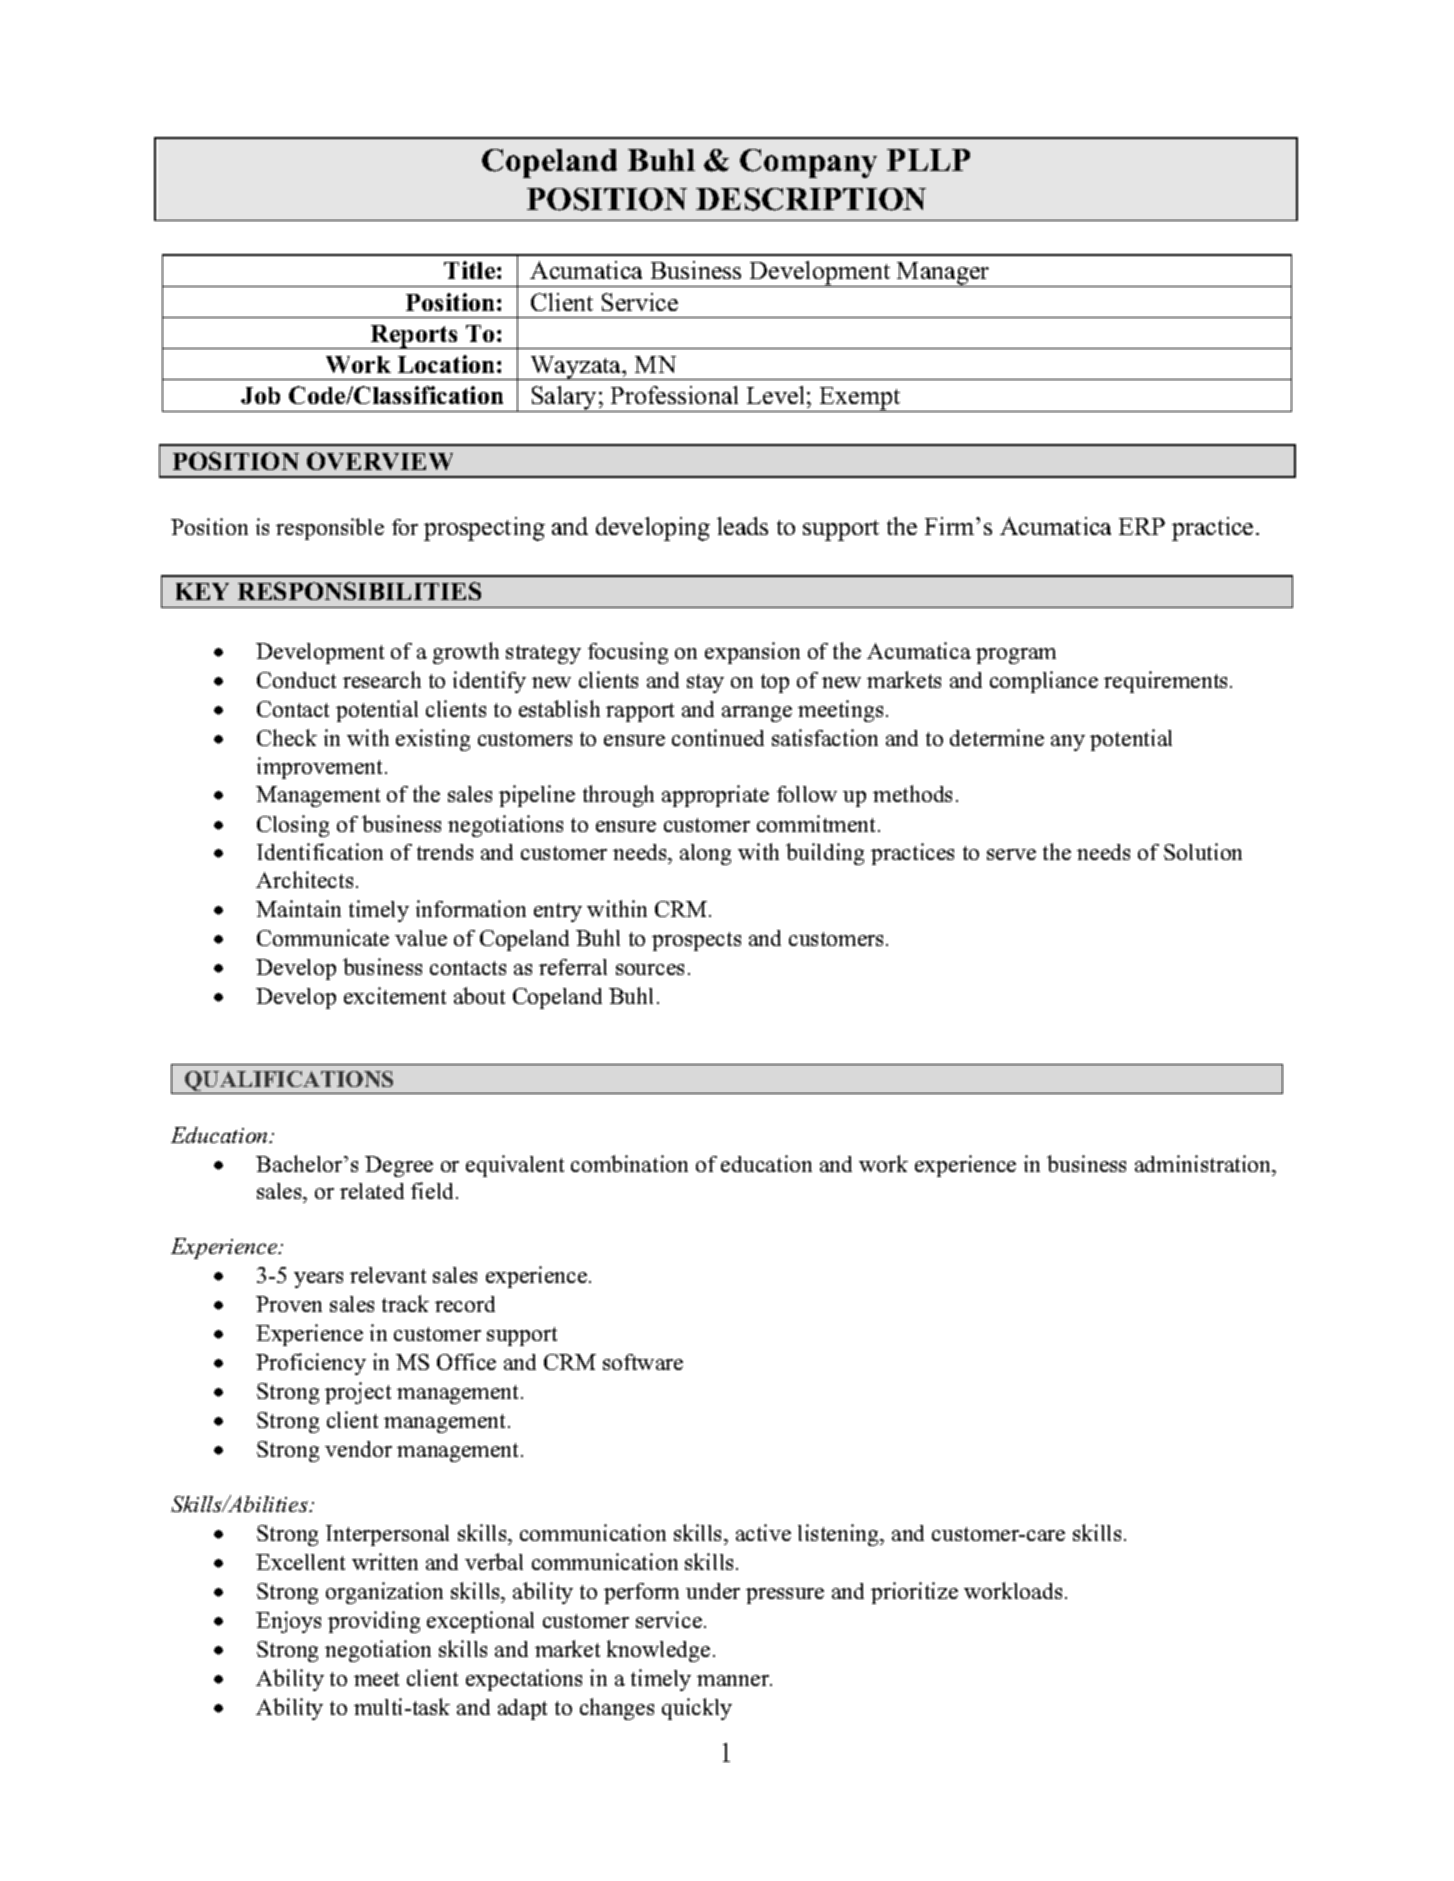 The image size is (1454, 1881). I want to click on Enjoys, so click(288, 1622).
